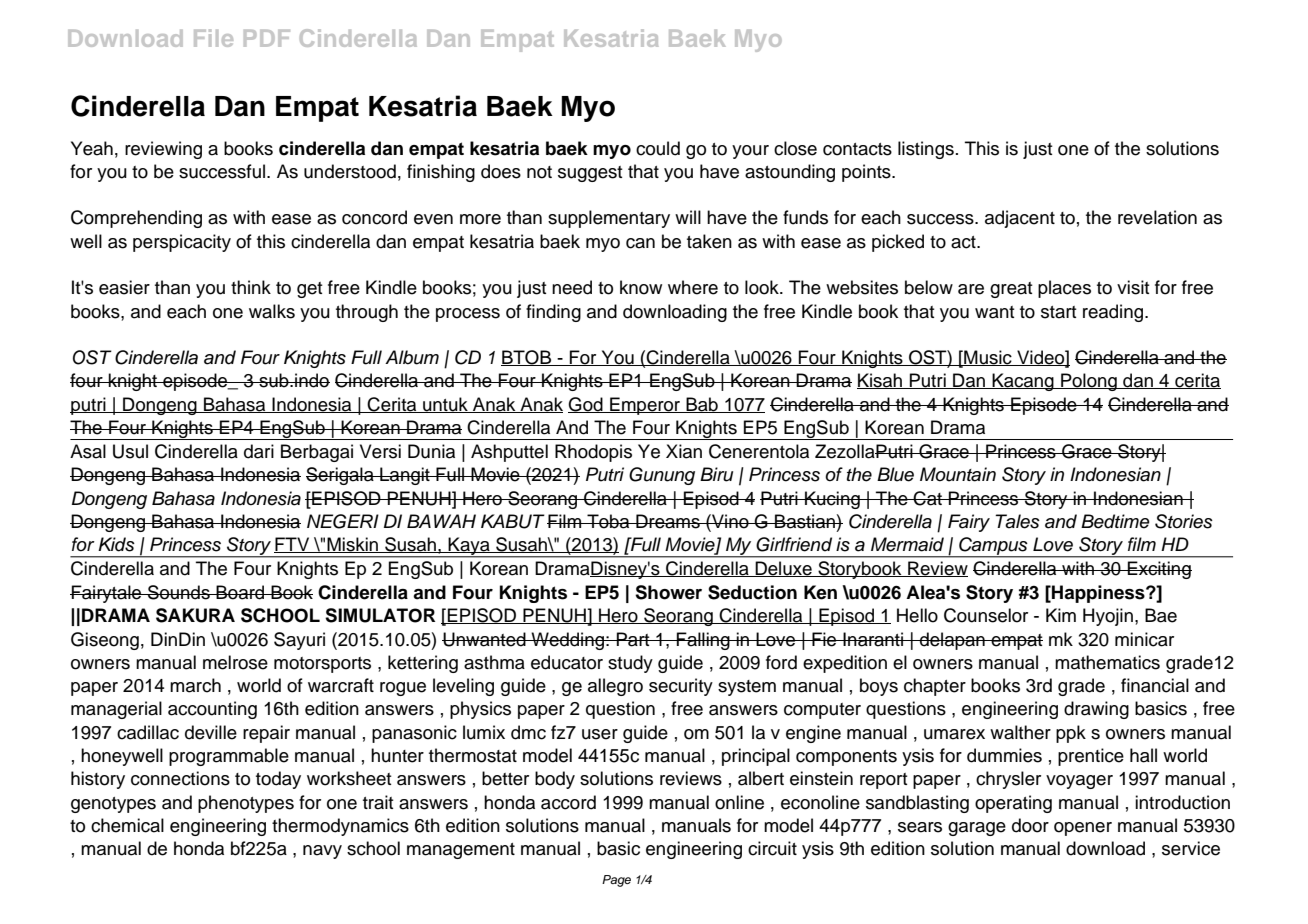 The width and height of the document is (1308, 924). What do you see at coordinates (213, 38) in the document?
I see `File` at bounding box center [213, 38].
